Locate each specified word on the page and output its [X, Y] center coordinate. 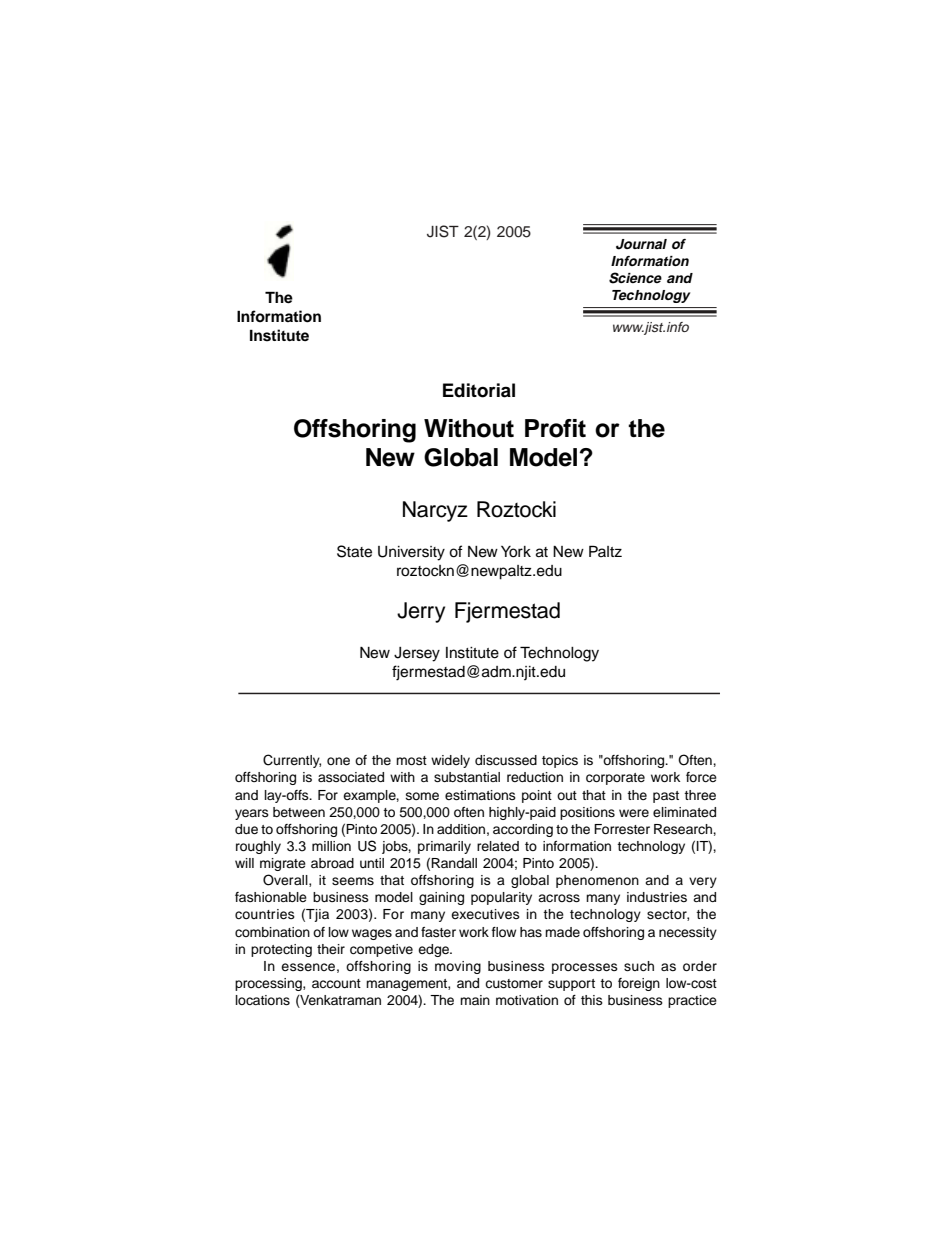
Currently [292, 761]
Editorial [479, 390]
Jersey [417, 654]
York [516, 552]
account [336, 983]
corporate [615, 779]
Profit [555, 428]
